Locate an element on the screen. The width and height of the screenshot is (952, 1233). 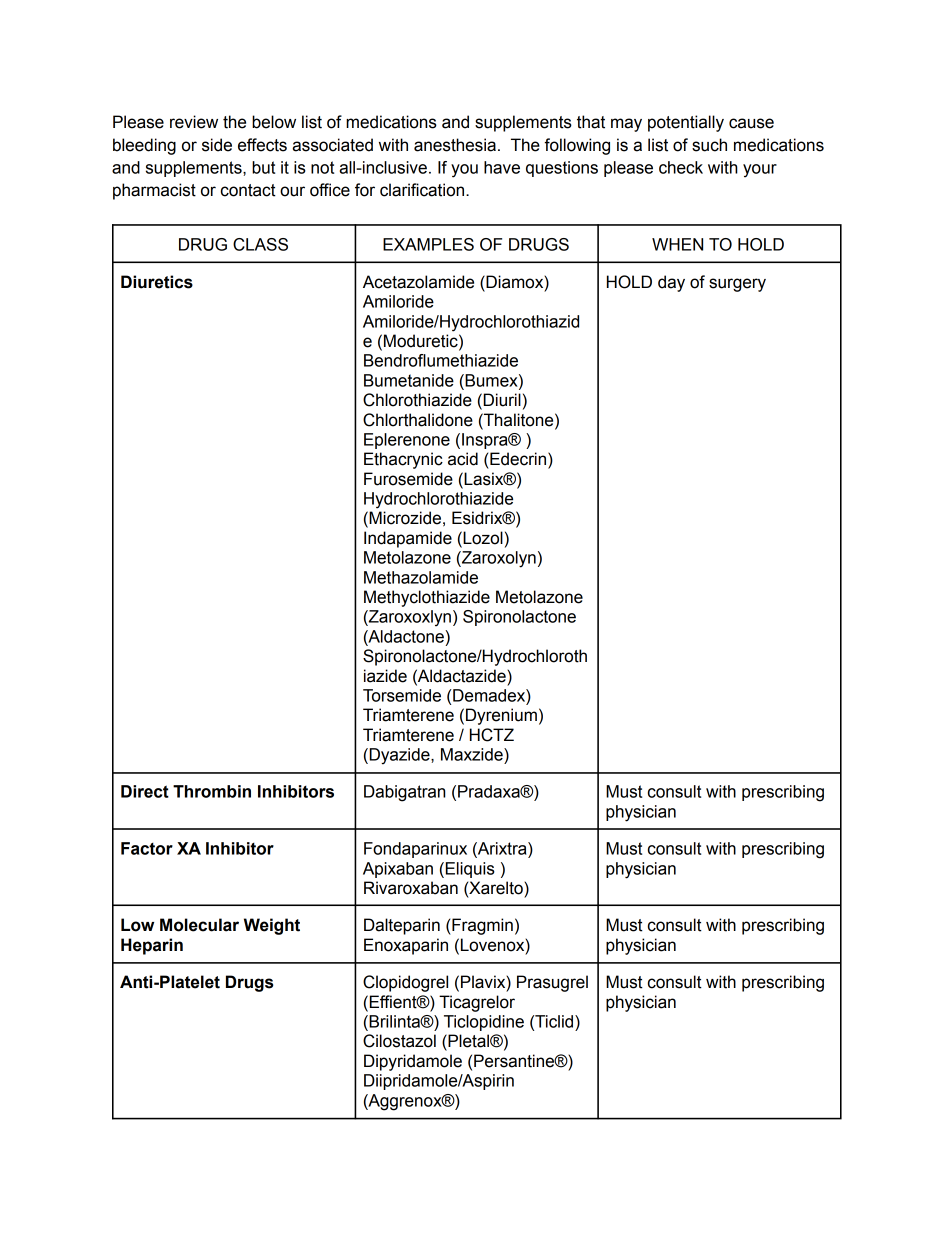
acid is located at coordinates (463, 459).
